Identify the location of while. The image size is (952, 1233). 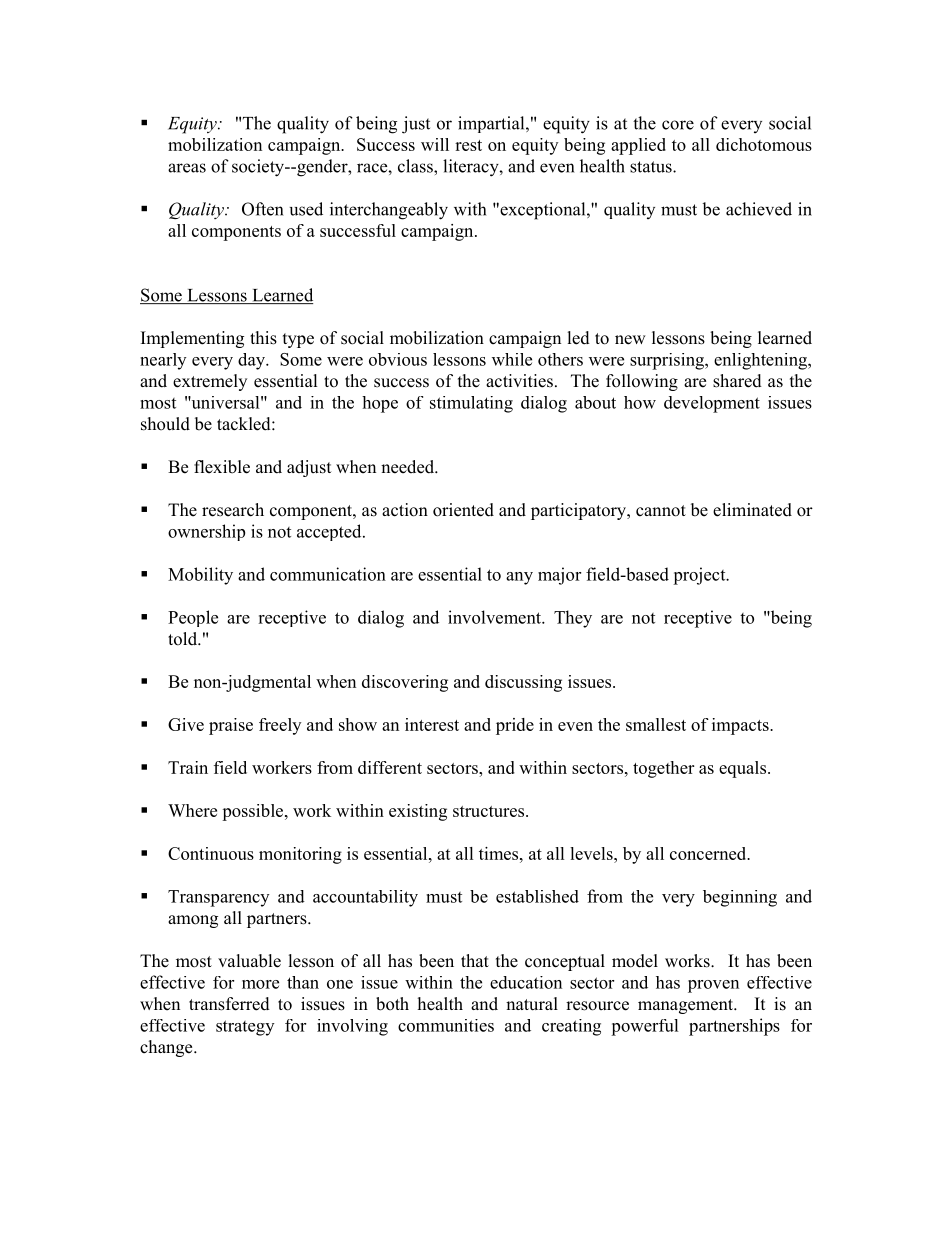
(512, 359).
